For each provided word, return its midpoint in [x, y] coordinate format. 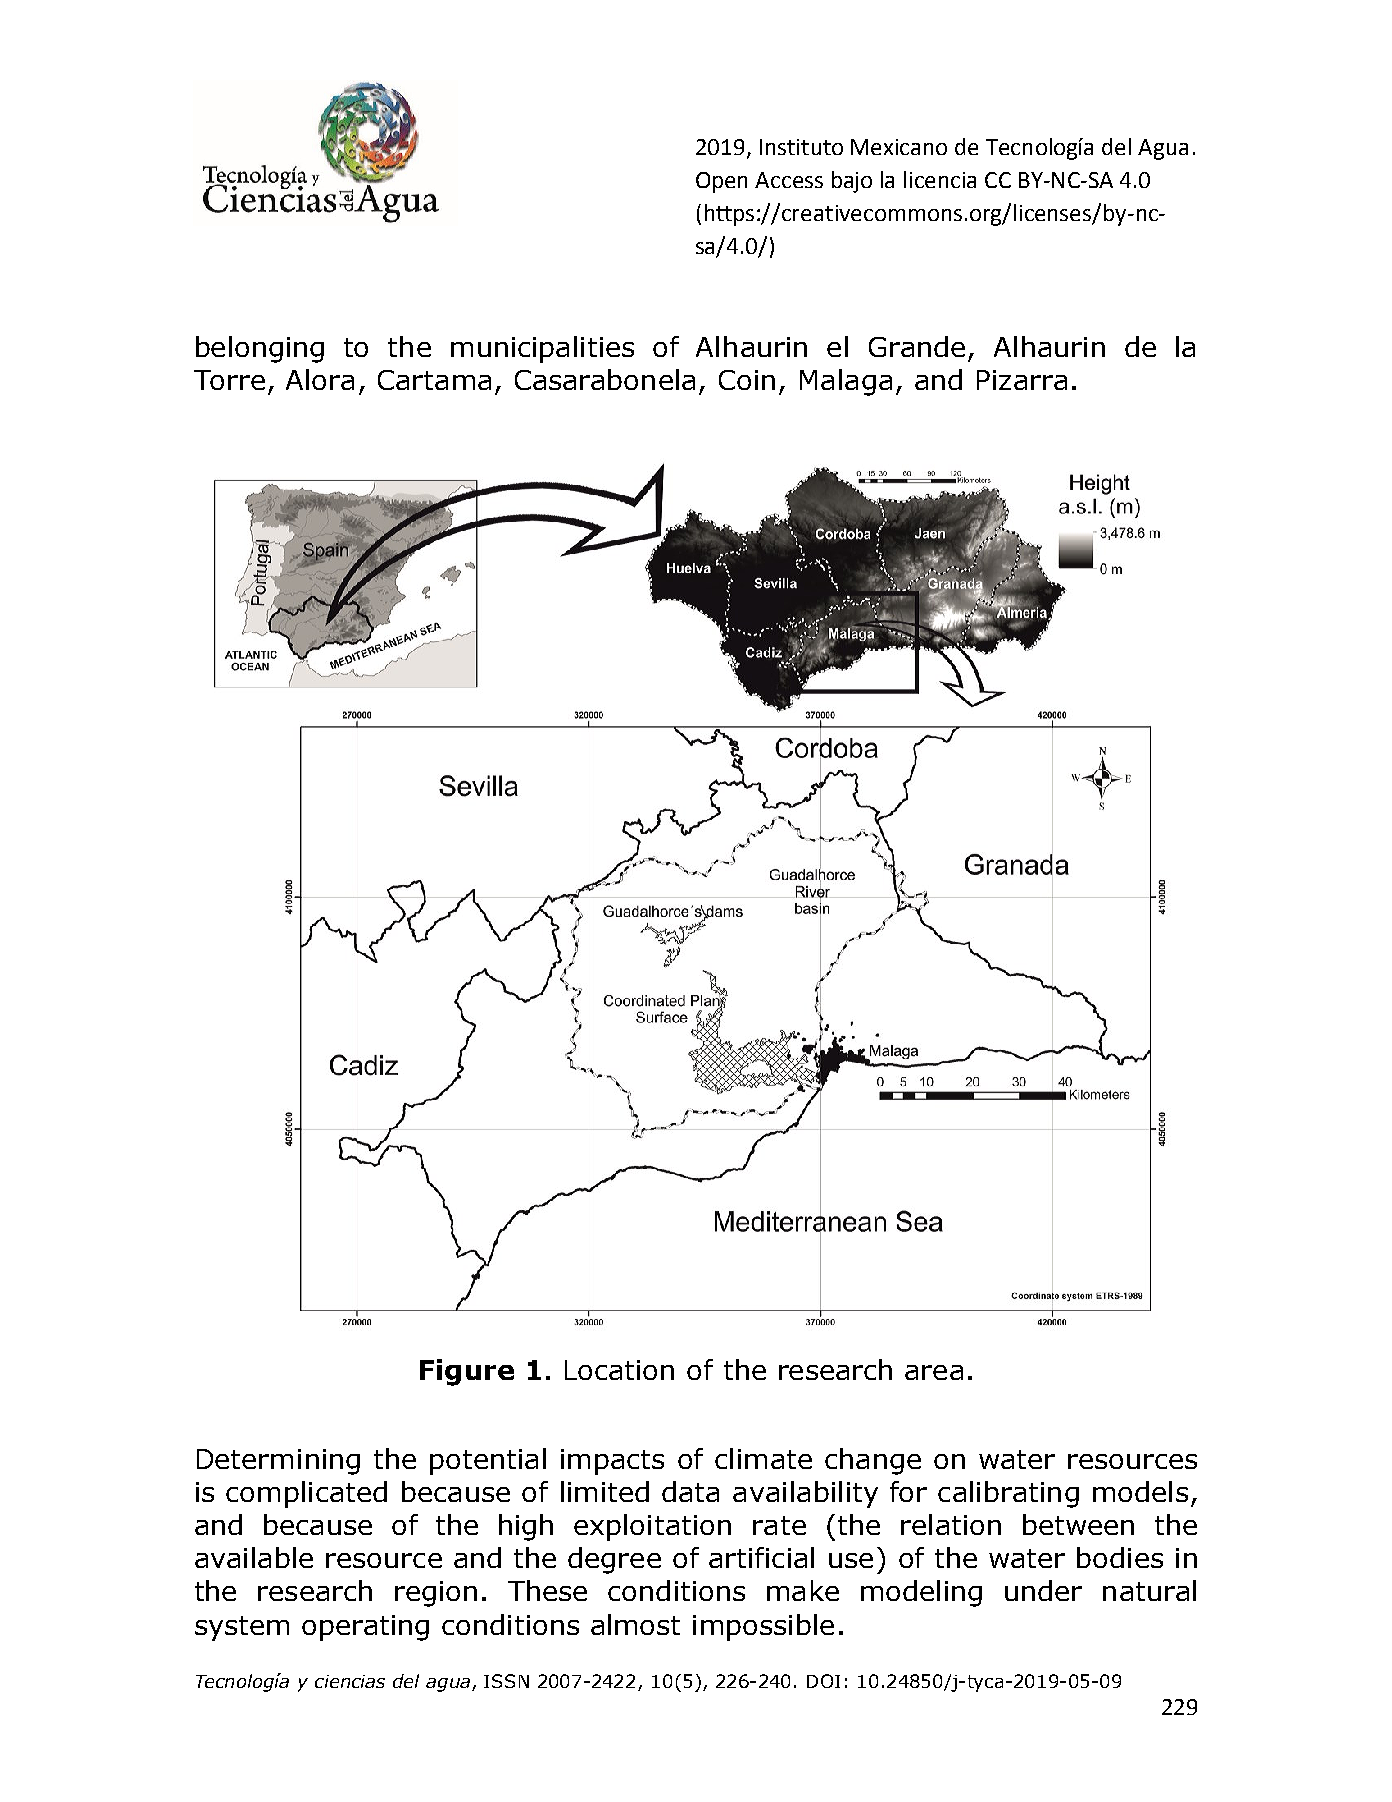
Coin [747, 380]
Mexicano [899, 147]
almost [635, 1624]
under [1043, 1590]
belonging [260, 349]
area [934, 1372]
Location [619, 1370]
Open [721, 182]
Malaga [846, 382]
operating [365, 1628]
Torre [229, 380]
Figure [467, 1372]
